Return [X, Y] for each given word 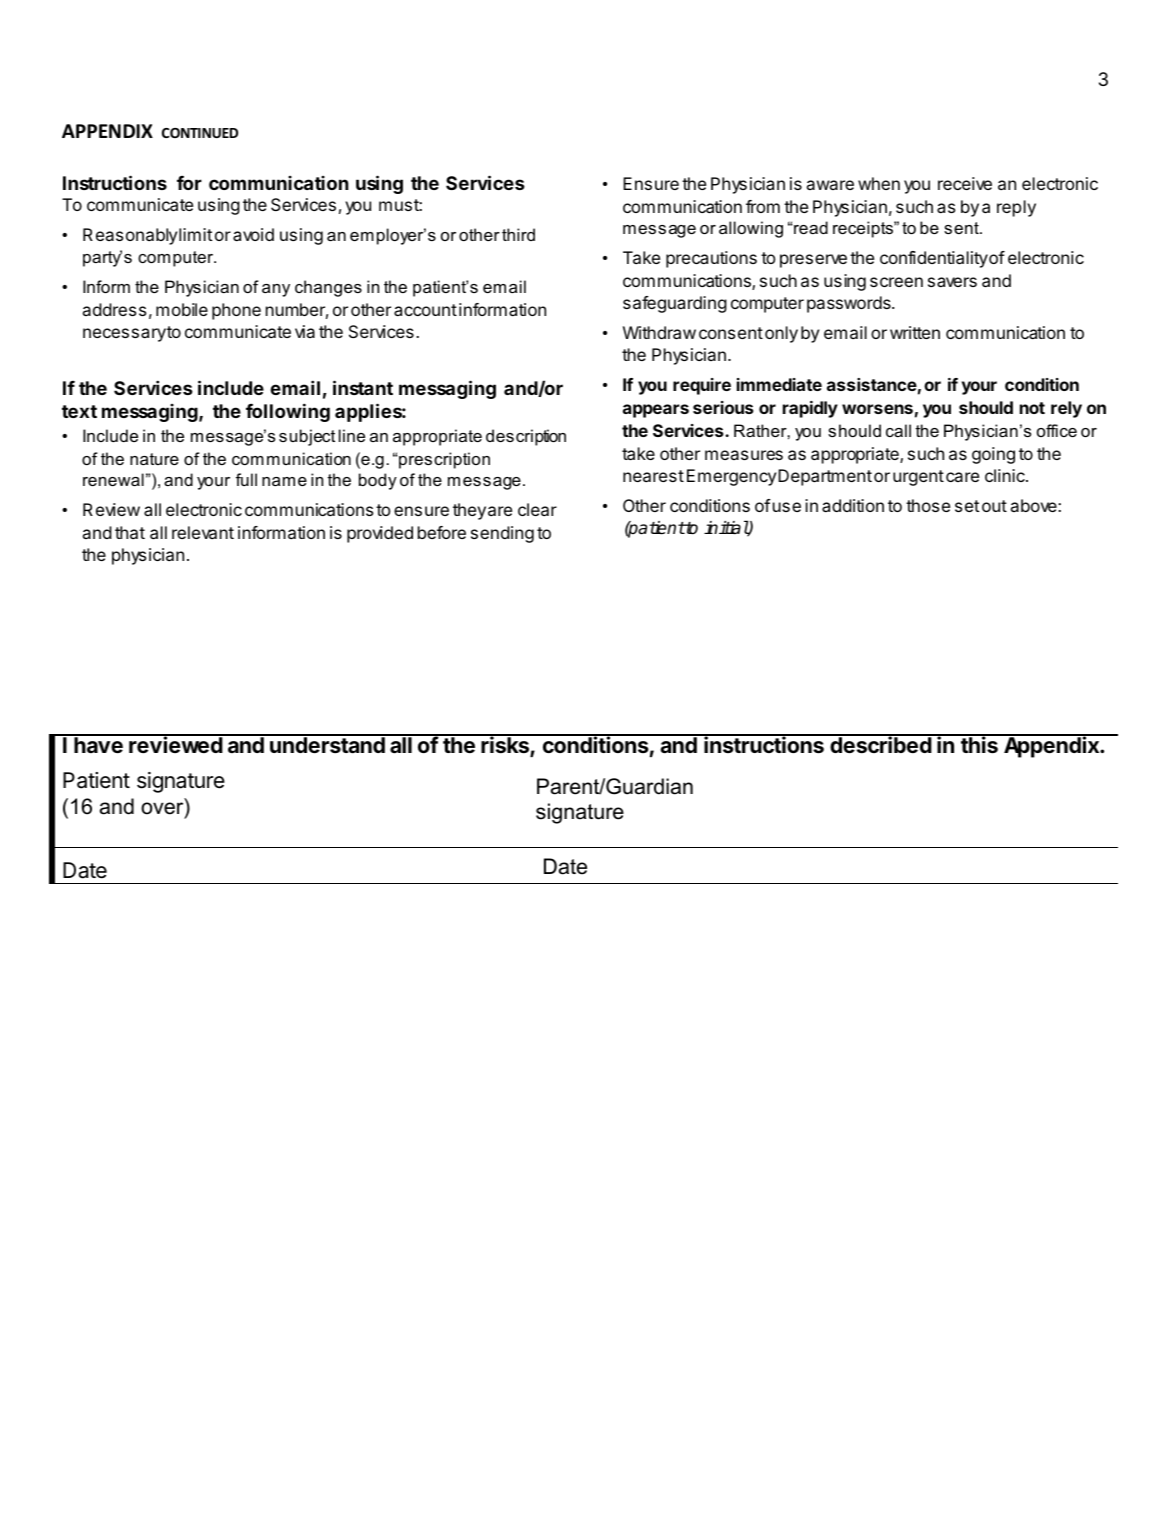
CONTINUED [200, 133]
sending [502, 534]
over [163, 808]
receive [965, 183]
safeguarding [675, 304]
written [915, 332]
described [880, 744]
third [518, 234]
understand [327, 744]
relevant [203, 532]
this [979, 744]
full [246, 479]
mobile [182, 309]
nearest [653, 476]
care [962, 477]
